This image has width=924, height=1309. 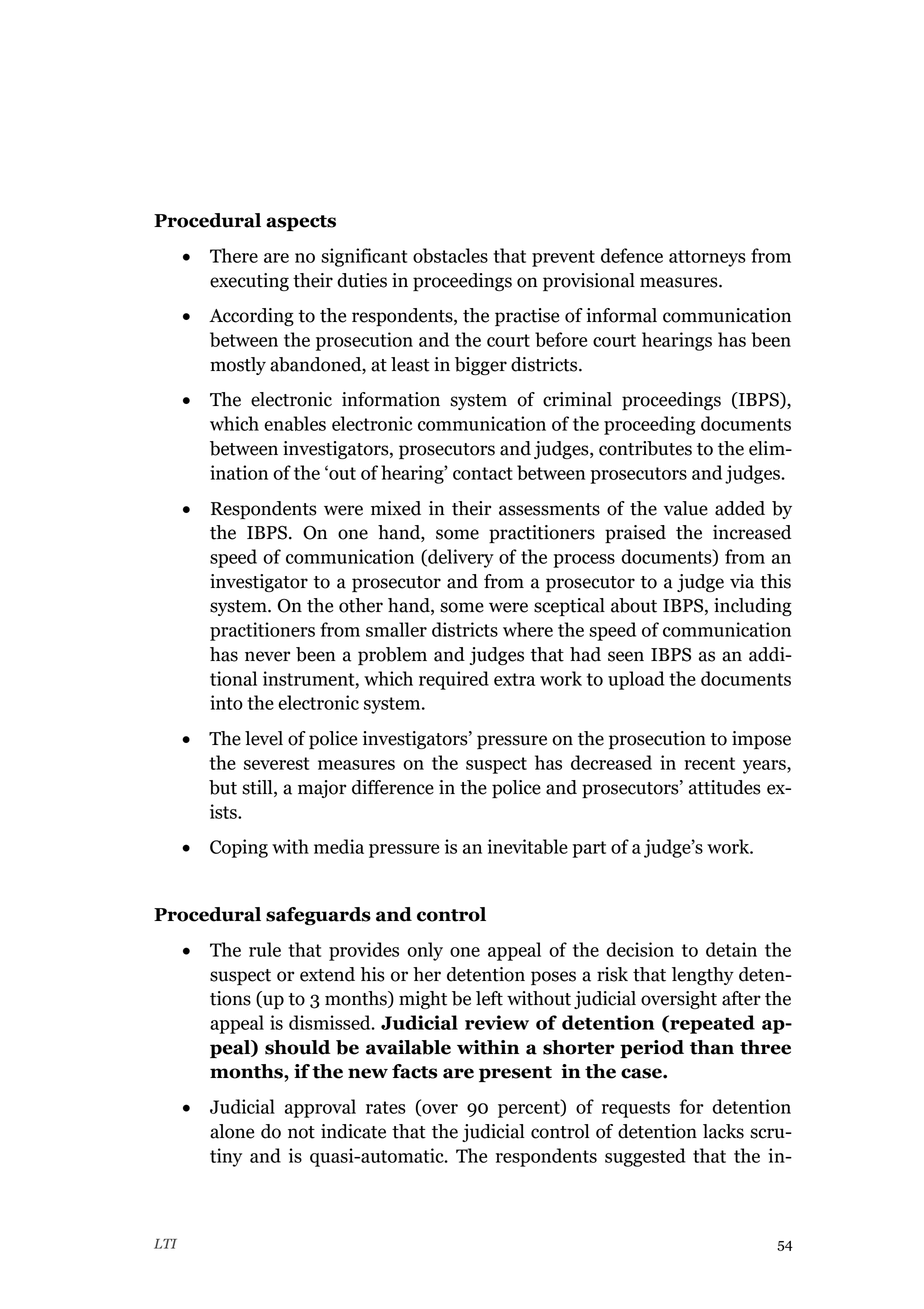 I want to click on There, so click(x=234, y=255).
